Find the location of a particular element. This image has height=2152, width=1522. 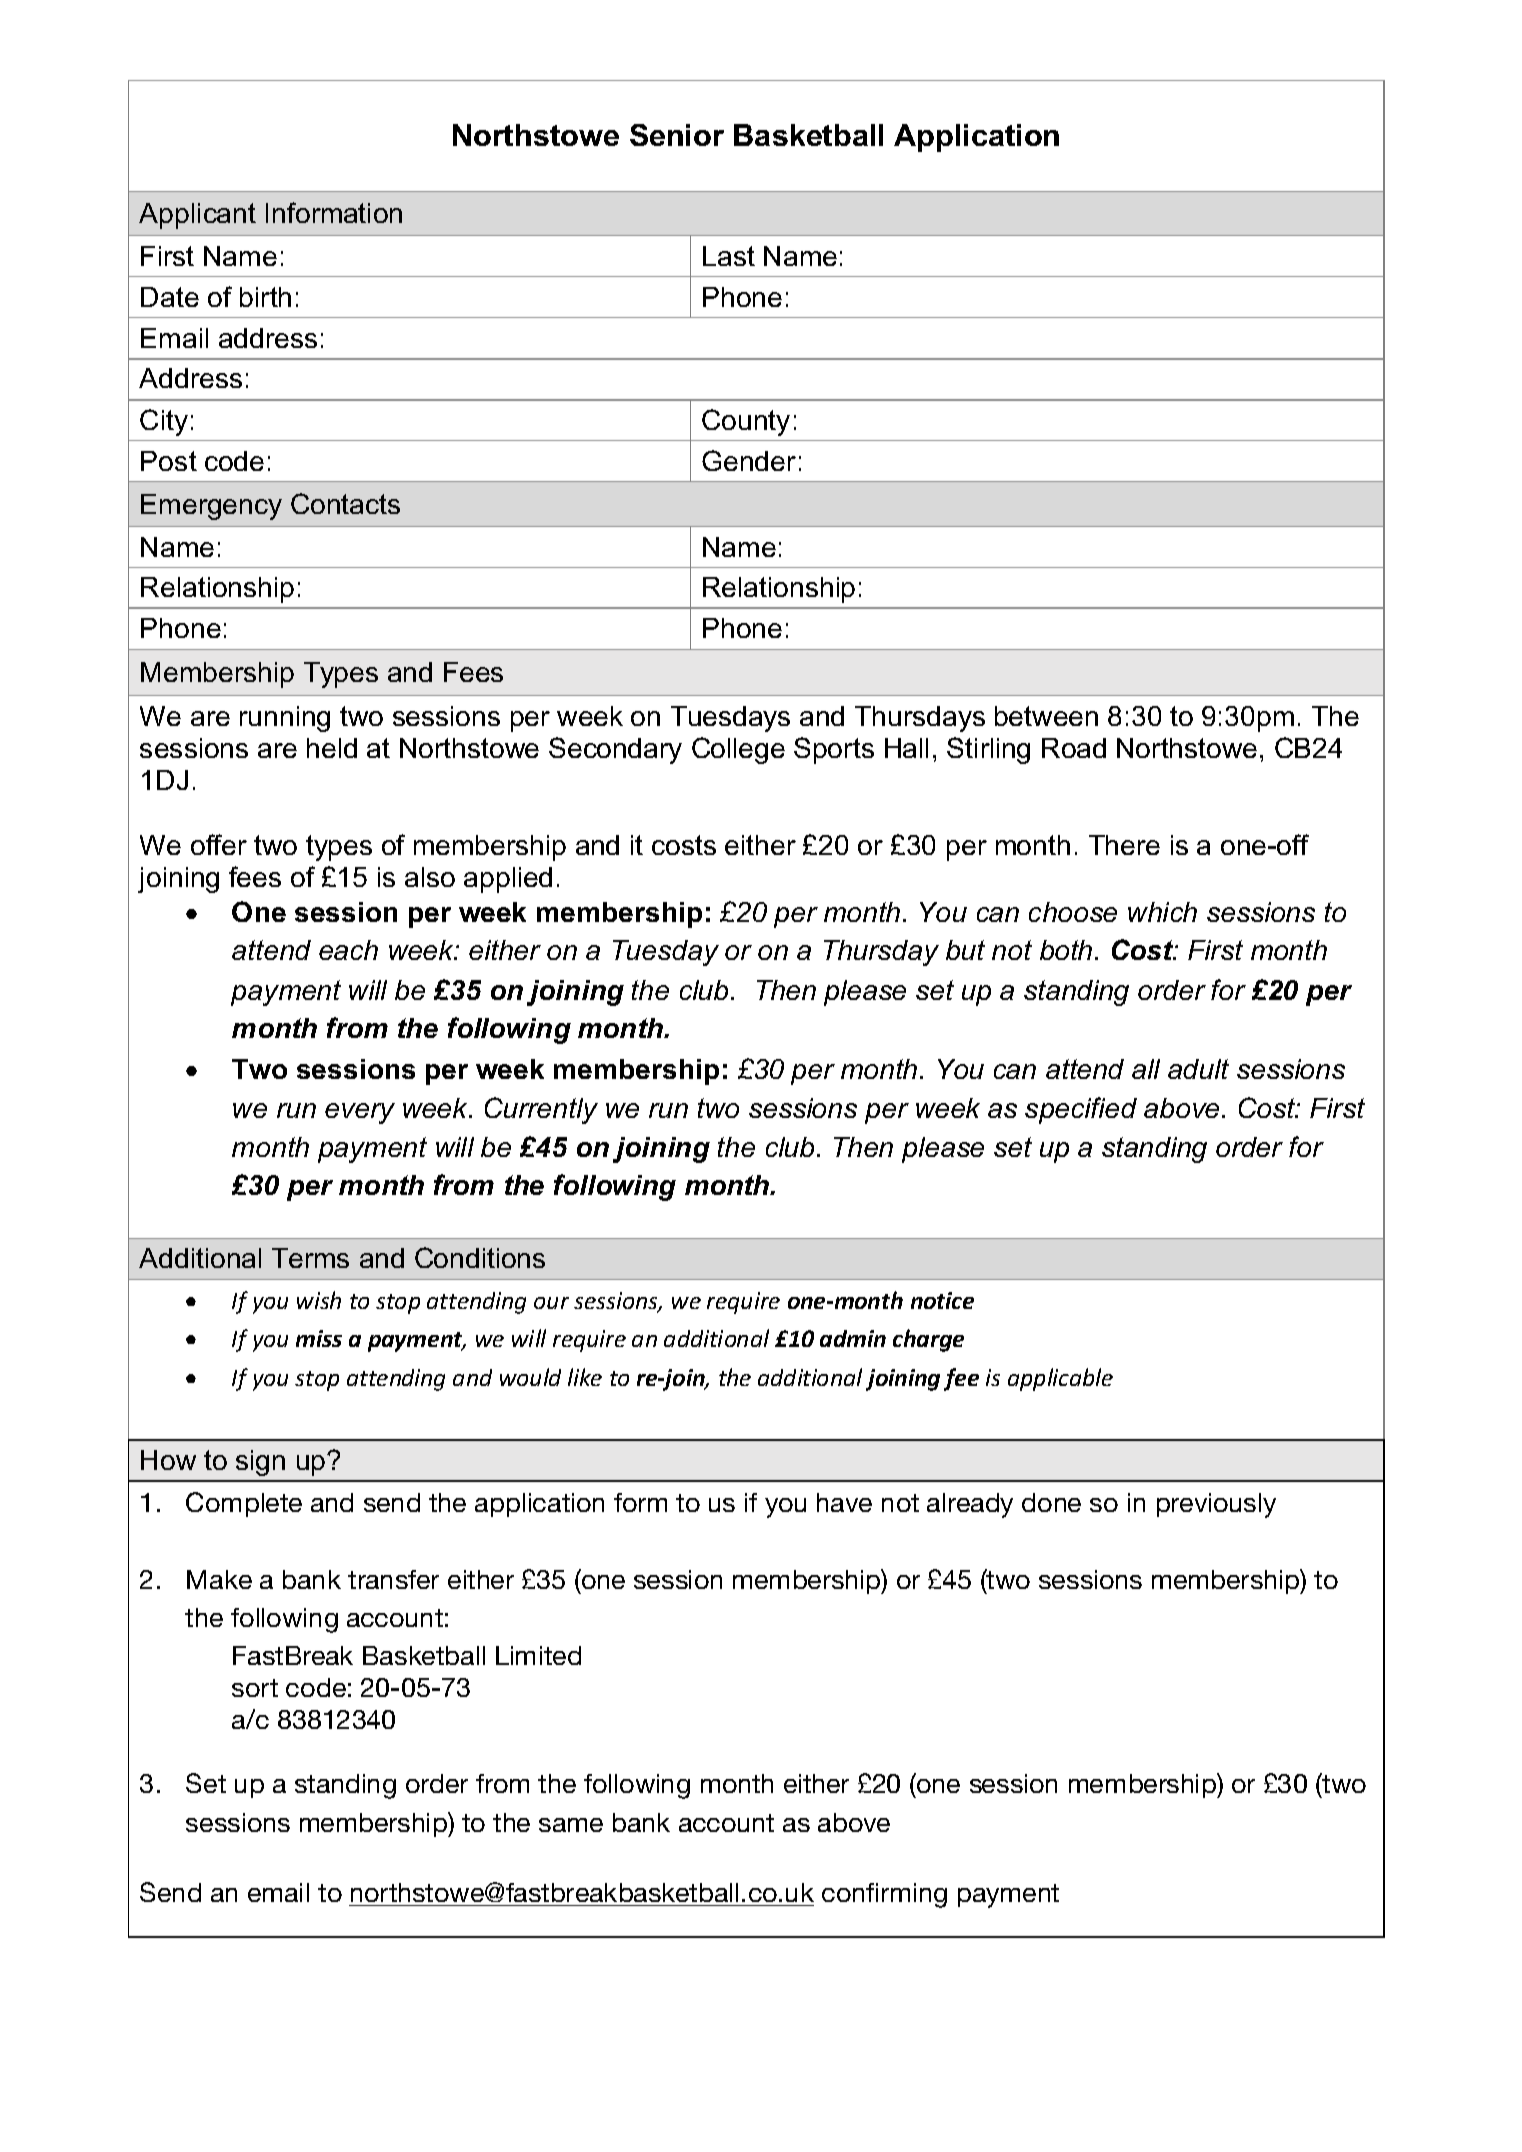

Applicant is located at coordinates (197, 216).
